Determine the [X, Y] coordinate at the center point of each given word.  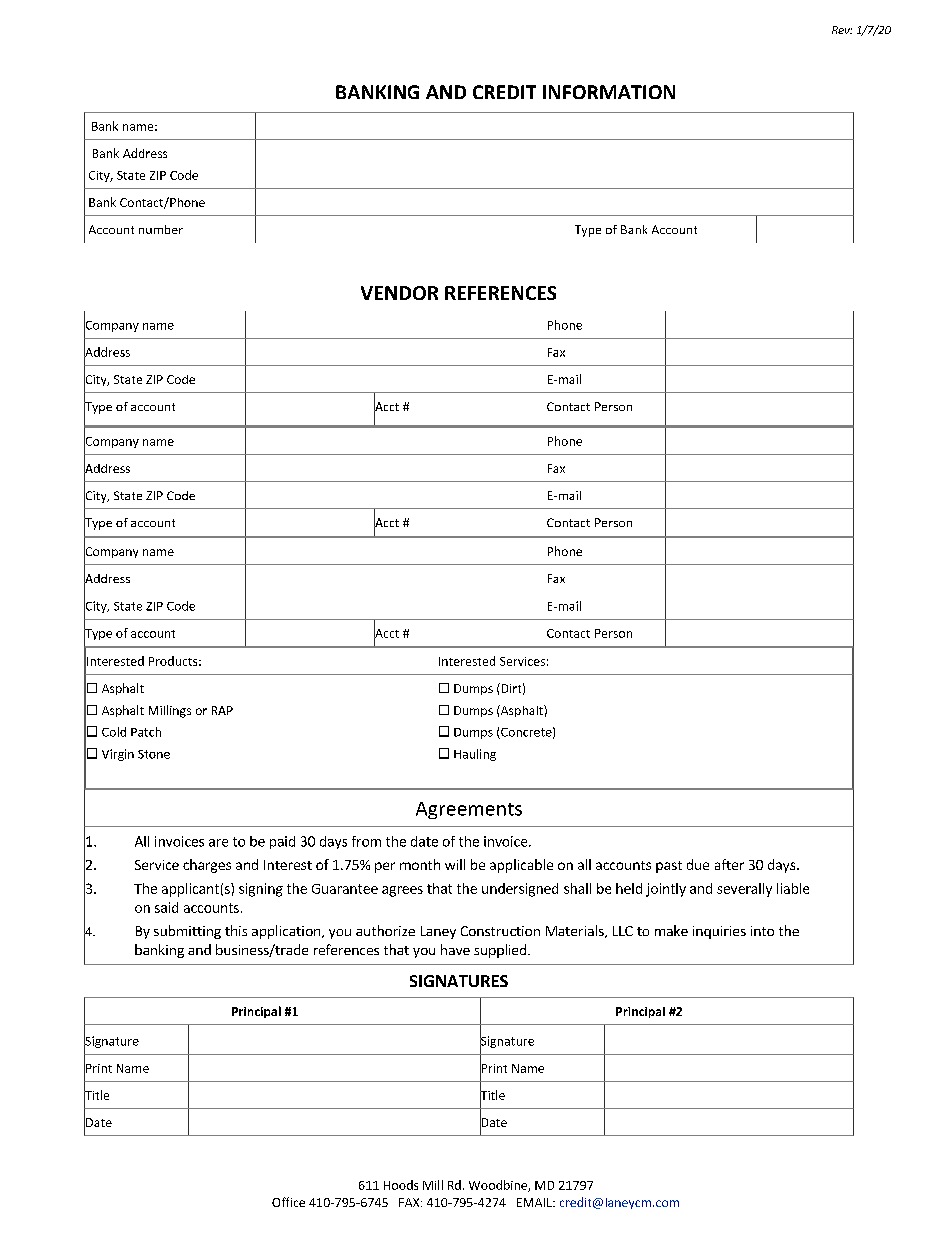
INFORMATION [609, 92]
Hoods [401, 1185]
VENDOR [399, 293]
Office [288, 1202]
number [161, 229]
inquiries [719, 932]
